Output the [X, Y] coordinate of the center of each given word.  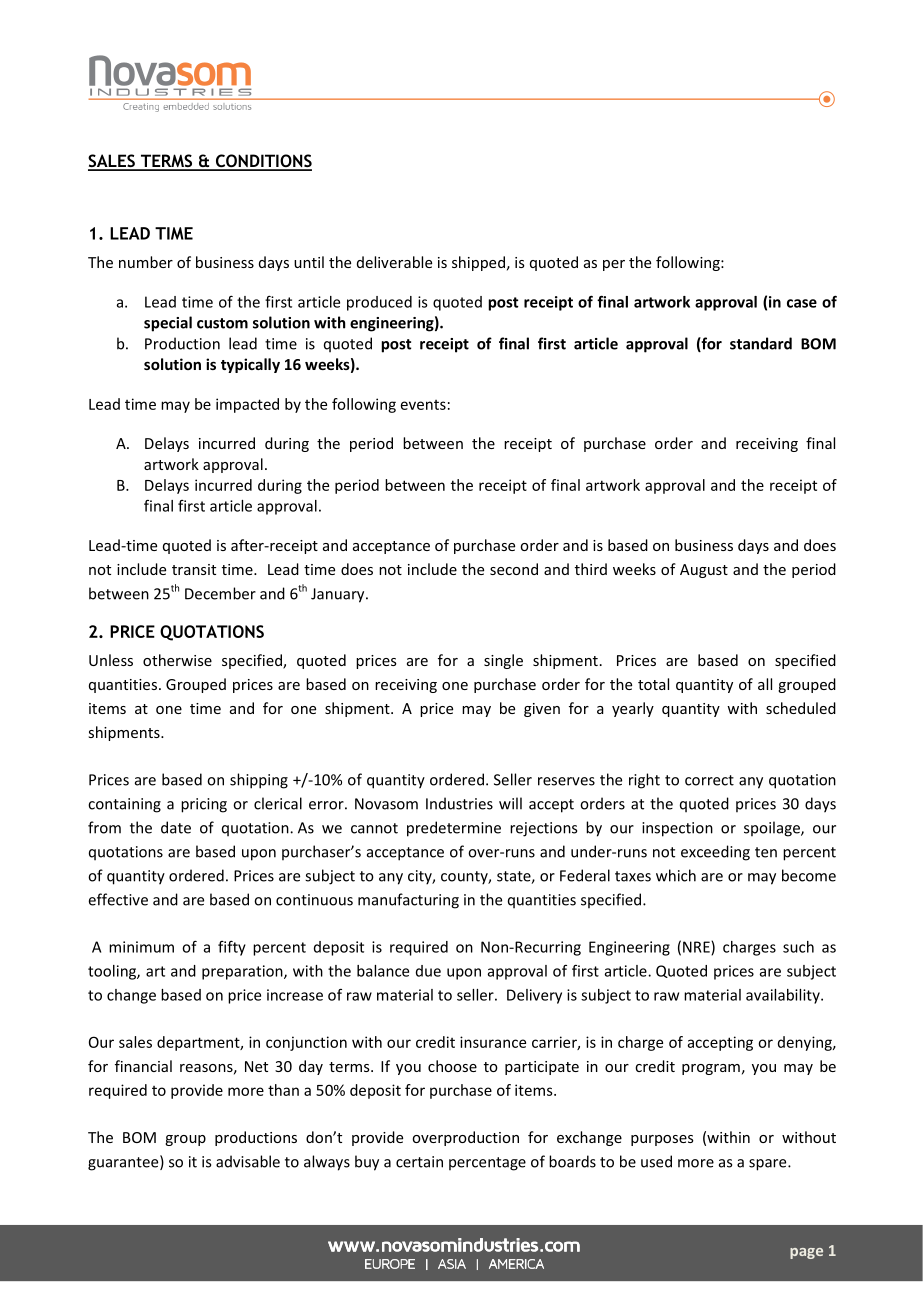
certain [419, 1162]
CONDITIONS [262, 162]
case [802, 303]
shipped [478, 263]
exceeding [715, 853]
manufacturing [408, 901]
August [704, 571]
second [514, 569]
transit [194, 569]
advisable [248, 1161]
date [176, 827]
